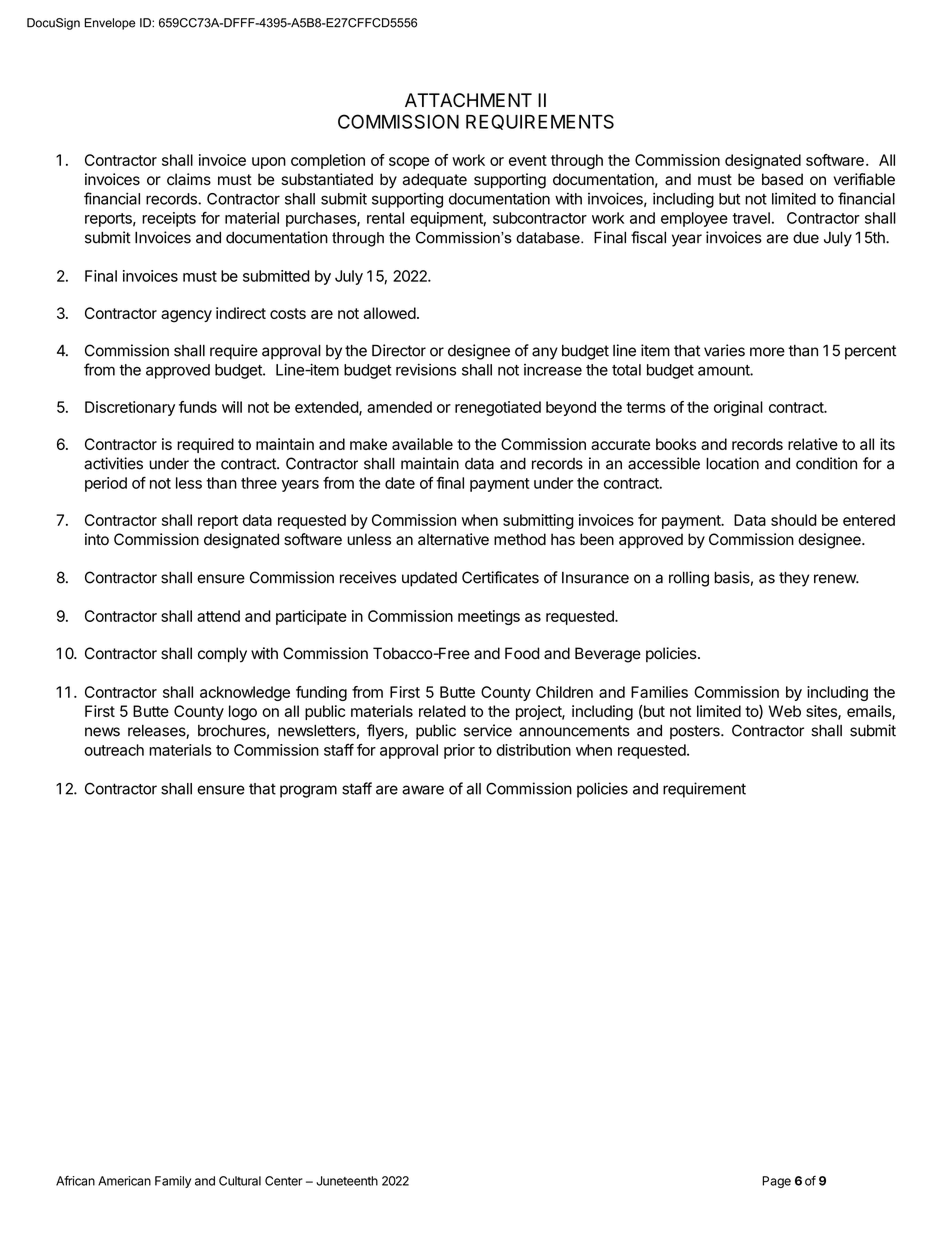  I want to click on Family, so click(173, 1182).
